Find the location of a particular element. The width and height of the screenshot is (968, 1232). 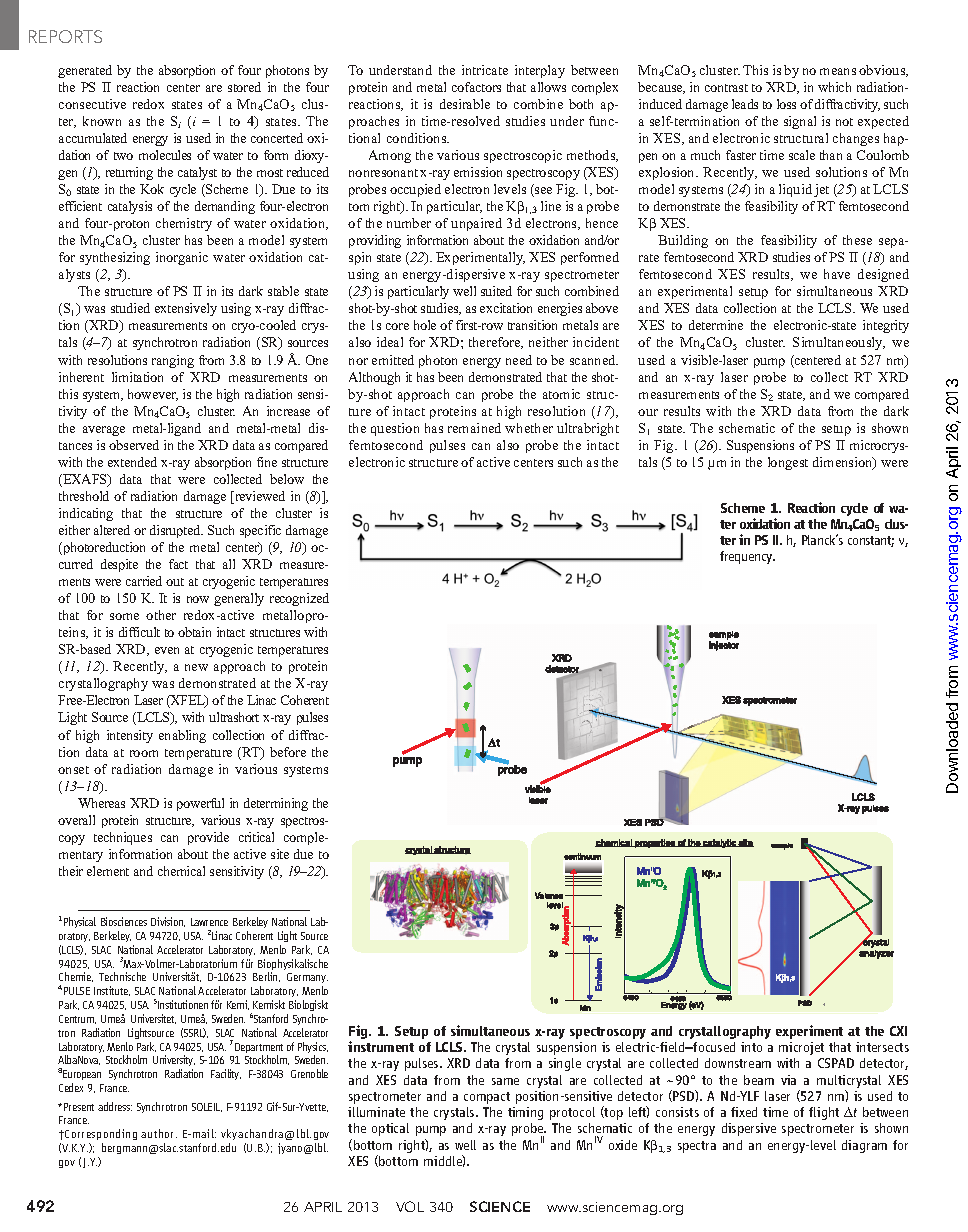

frequency is located at coordinates (747, 557).
